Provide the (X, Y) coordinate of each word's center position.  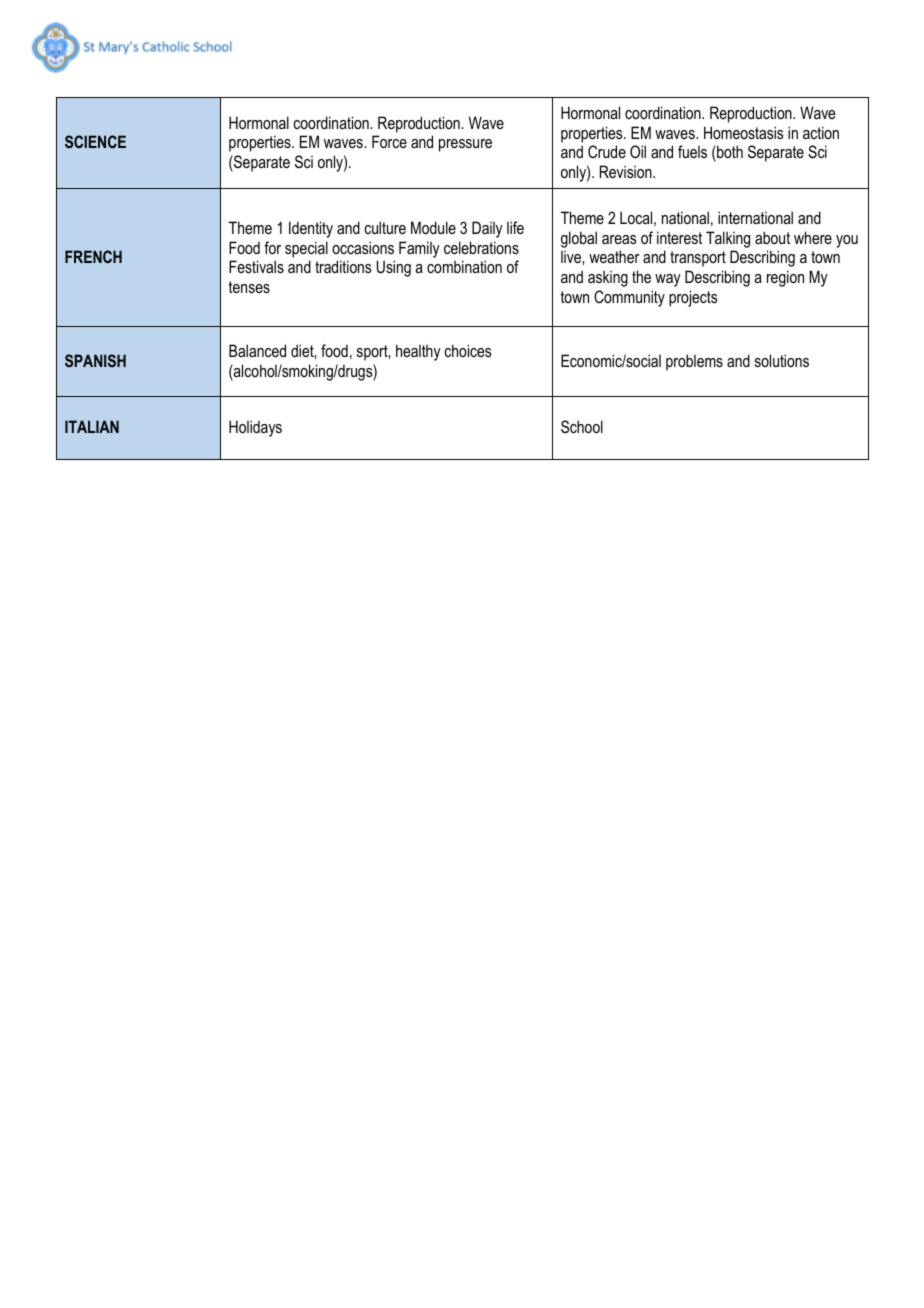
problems (694, 362)
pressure (465, 145)
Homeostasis (743, 132)
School (582, 426)
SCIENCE (95, 141)
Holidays (255, 428)
